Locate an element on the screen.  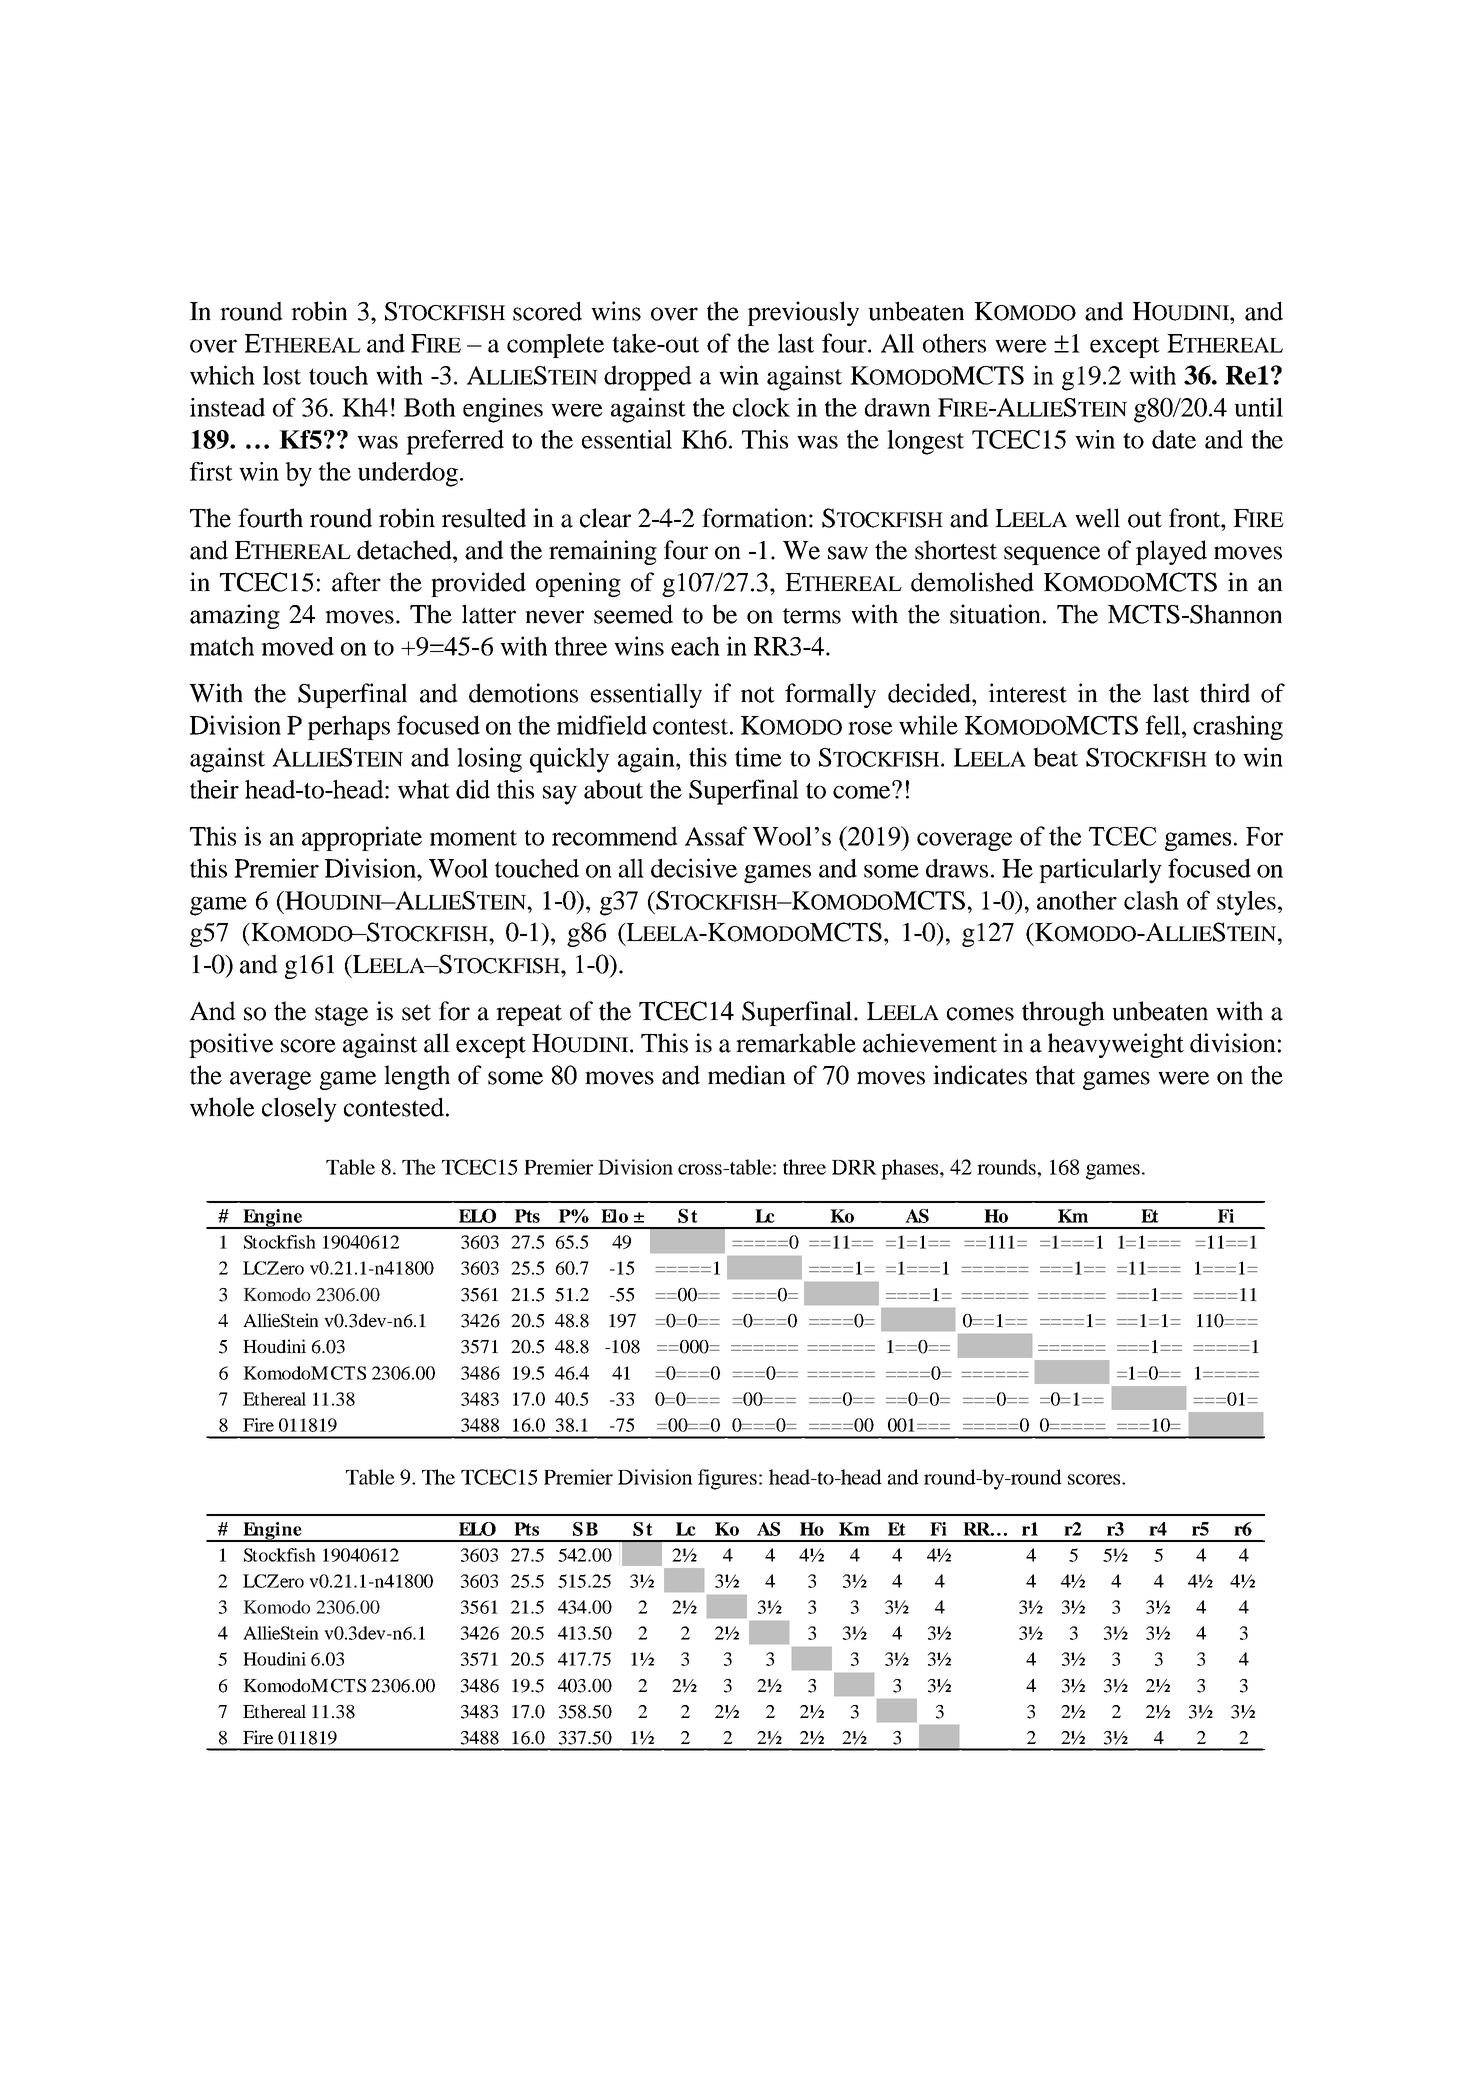
fell is located at coordinates (1164, 725).
